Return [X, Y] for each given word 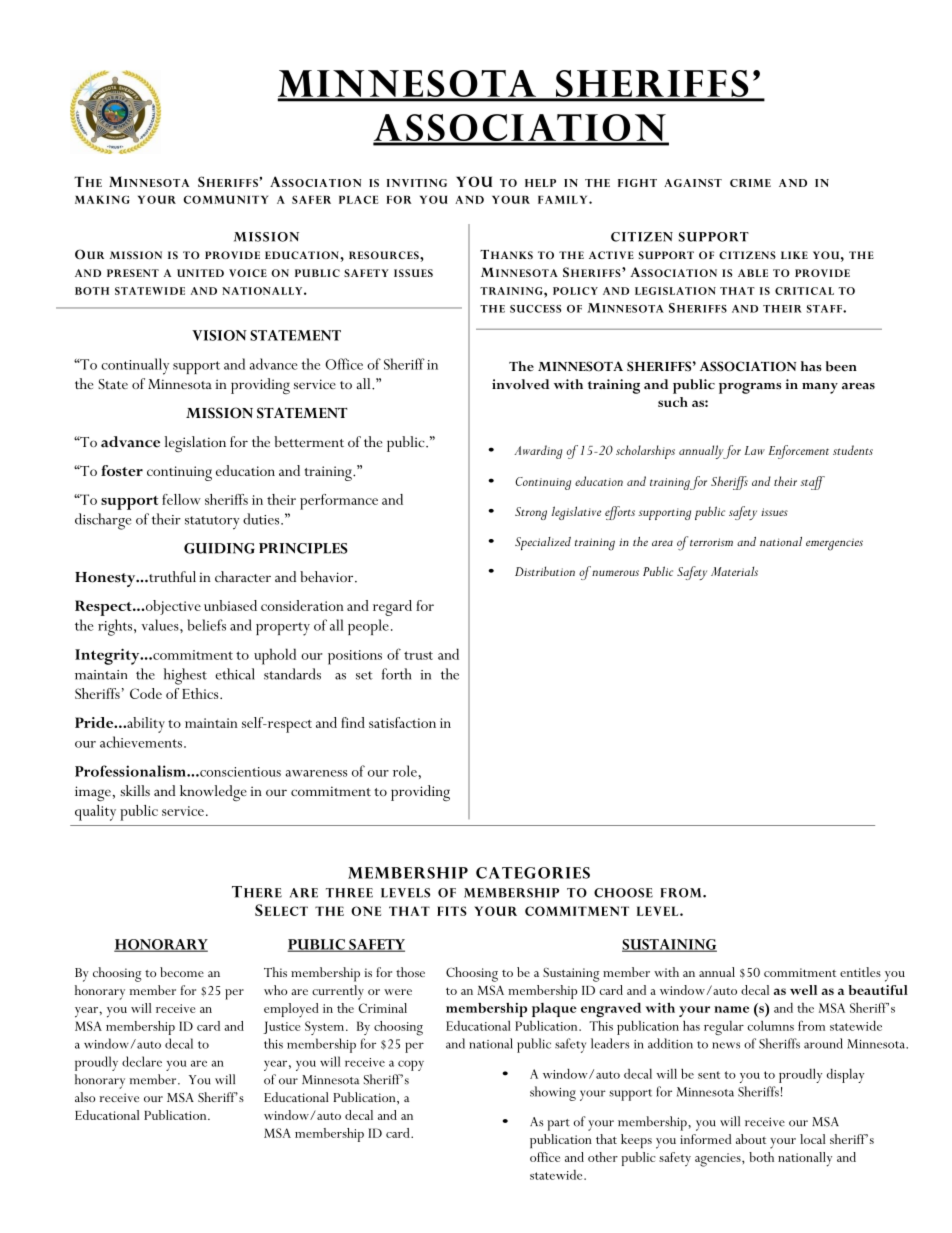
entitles [860, 972]
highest [185, 676]
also [85, 1097]
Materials [734, 571]
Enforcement [799, 452]
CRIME [750, 183]
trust [418, 655]
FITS [452, 911]
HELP [540, 183]
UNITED [200, 273]
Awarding [538, 452]
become [182, 972]
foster [122, 470]
